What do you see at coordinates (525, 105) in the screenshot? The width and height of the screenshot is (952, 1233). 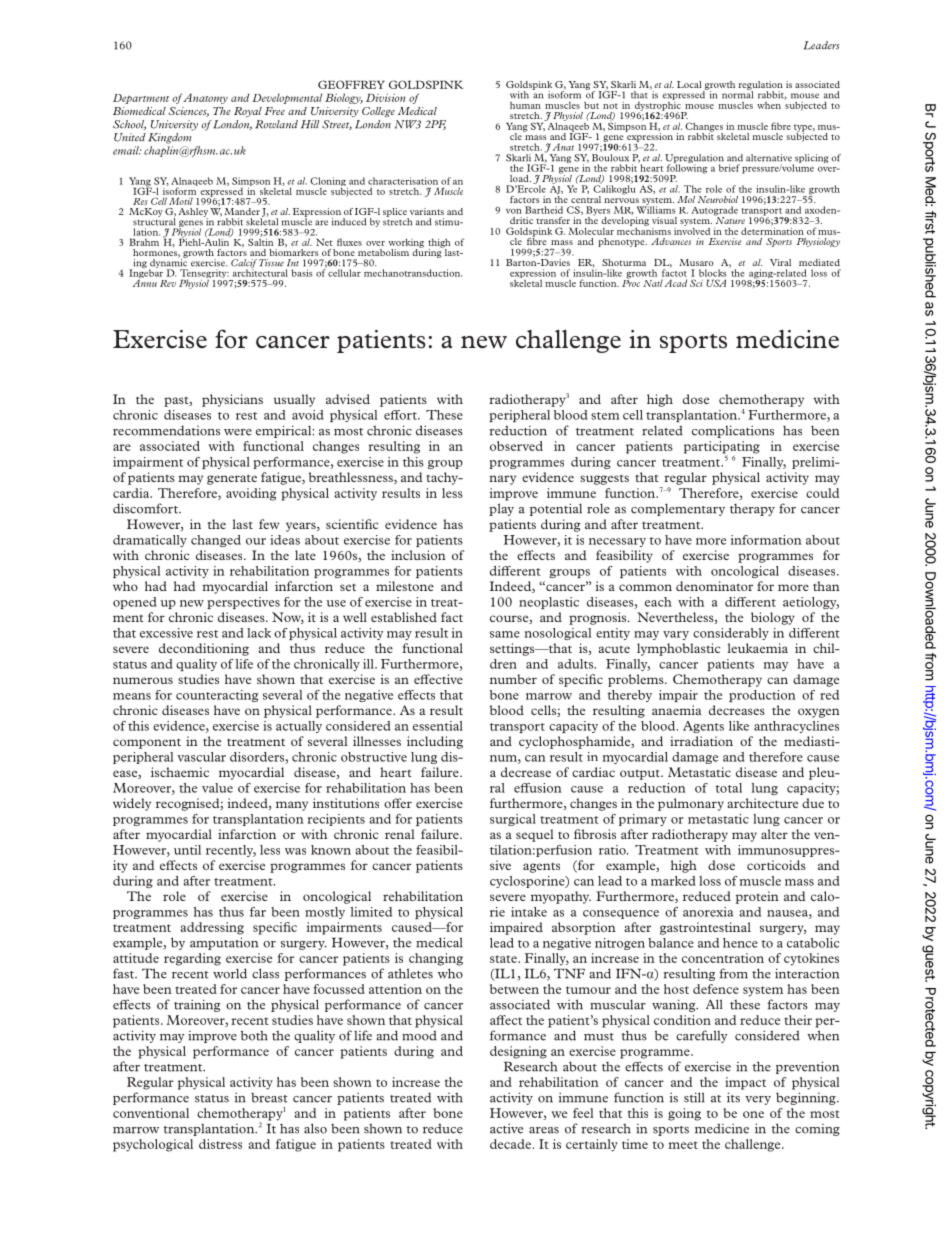 I see `human` at bounding box center [525, 105].
